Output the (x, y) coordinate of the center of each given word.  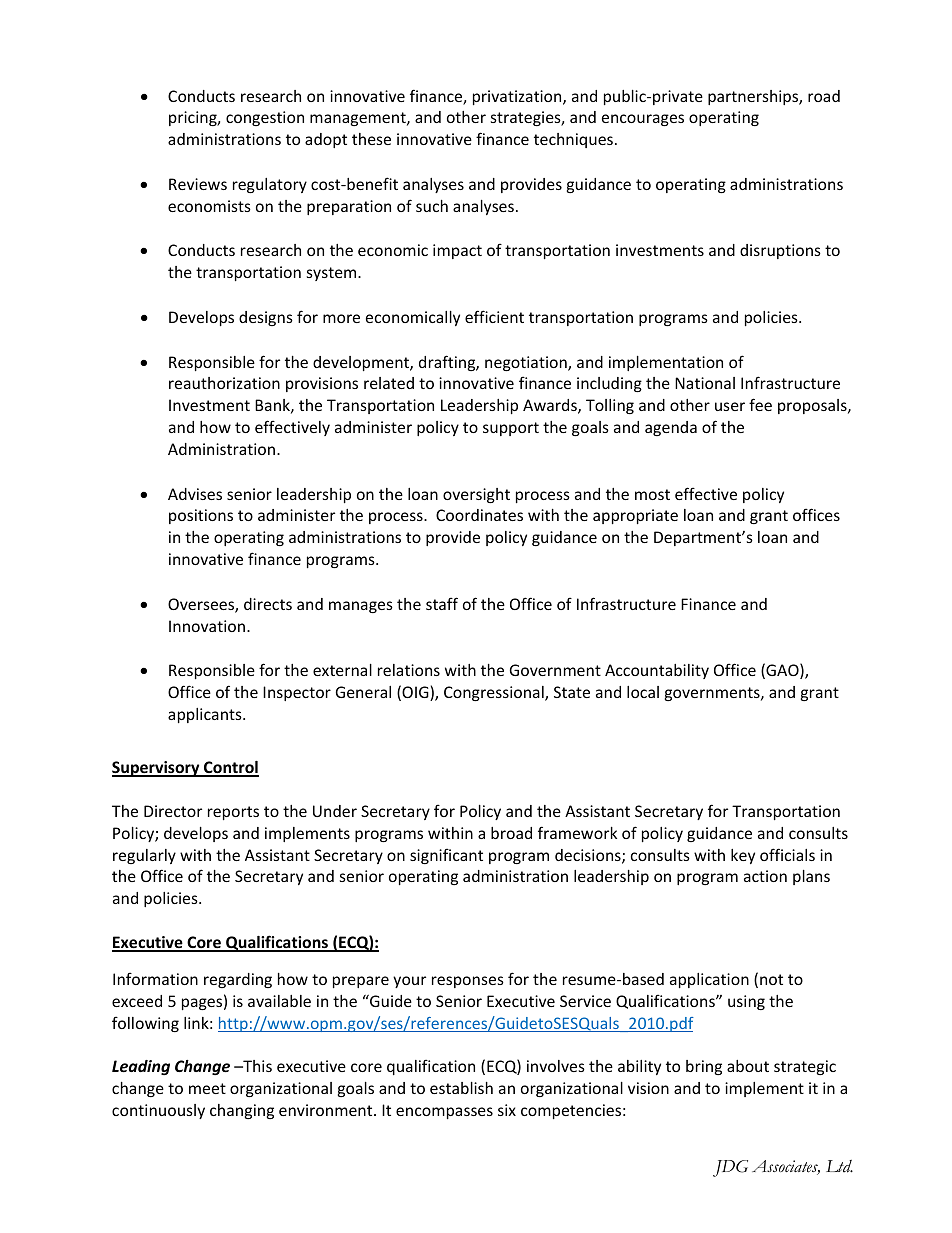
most (652, 494)
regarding (238, 980)
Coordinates (479, 515)
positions (201, 516)
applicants (206, 715)
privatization (518, 97)
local (643, 692)
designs (266, 318)
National (705, 383)
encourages (643, 120)
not (771, 979)
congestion (265, 118)
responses (468, 982)
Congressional (495, 693)
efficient (494, 316)
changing (242, 1111)
